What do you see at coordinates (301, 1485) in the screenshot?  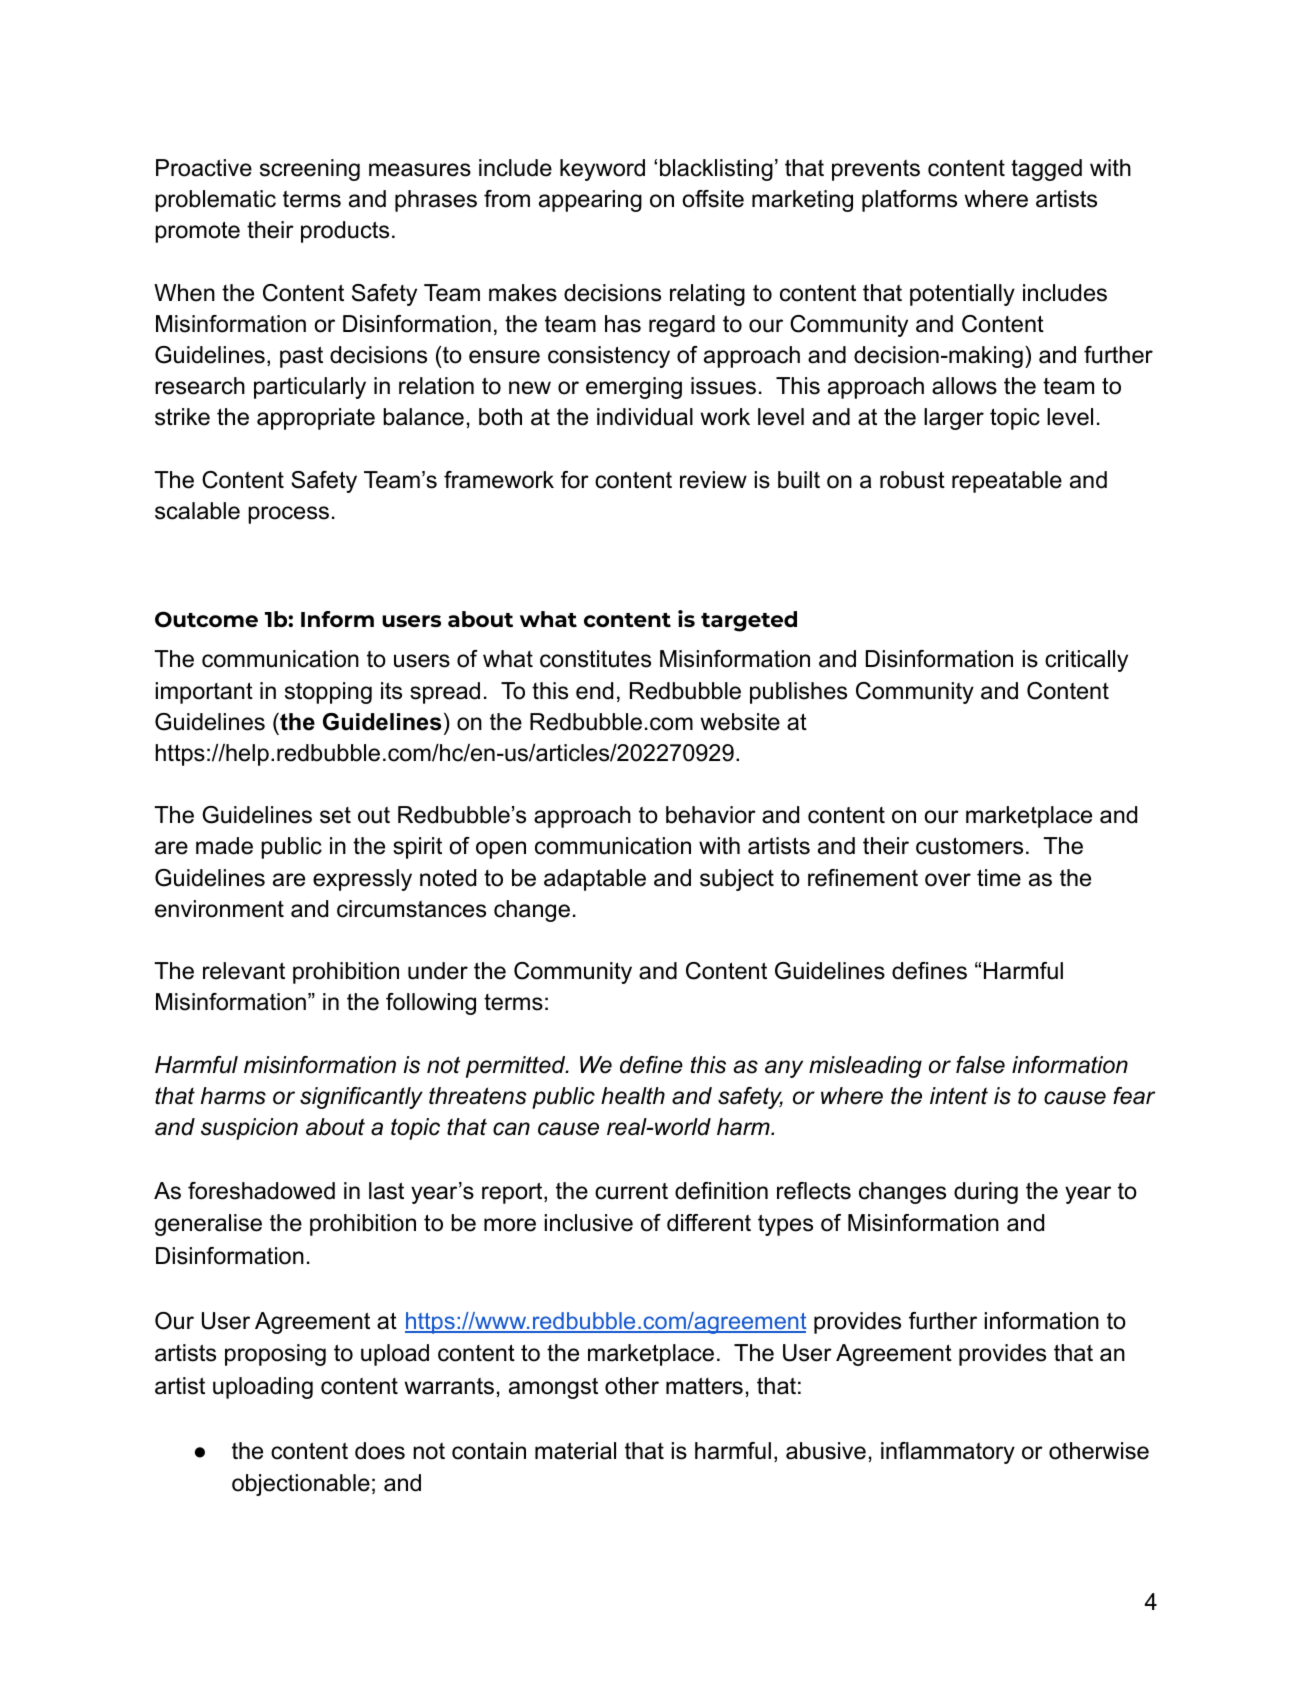 I see `objectionable` at bounding box center [301, 1485].
